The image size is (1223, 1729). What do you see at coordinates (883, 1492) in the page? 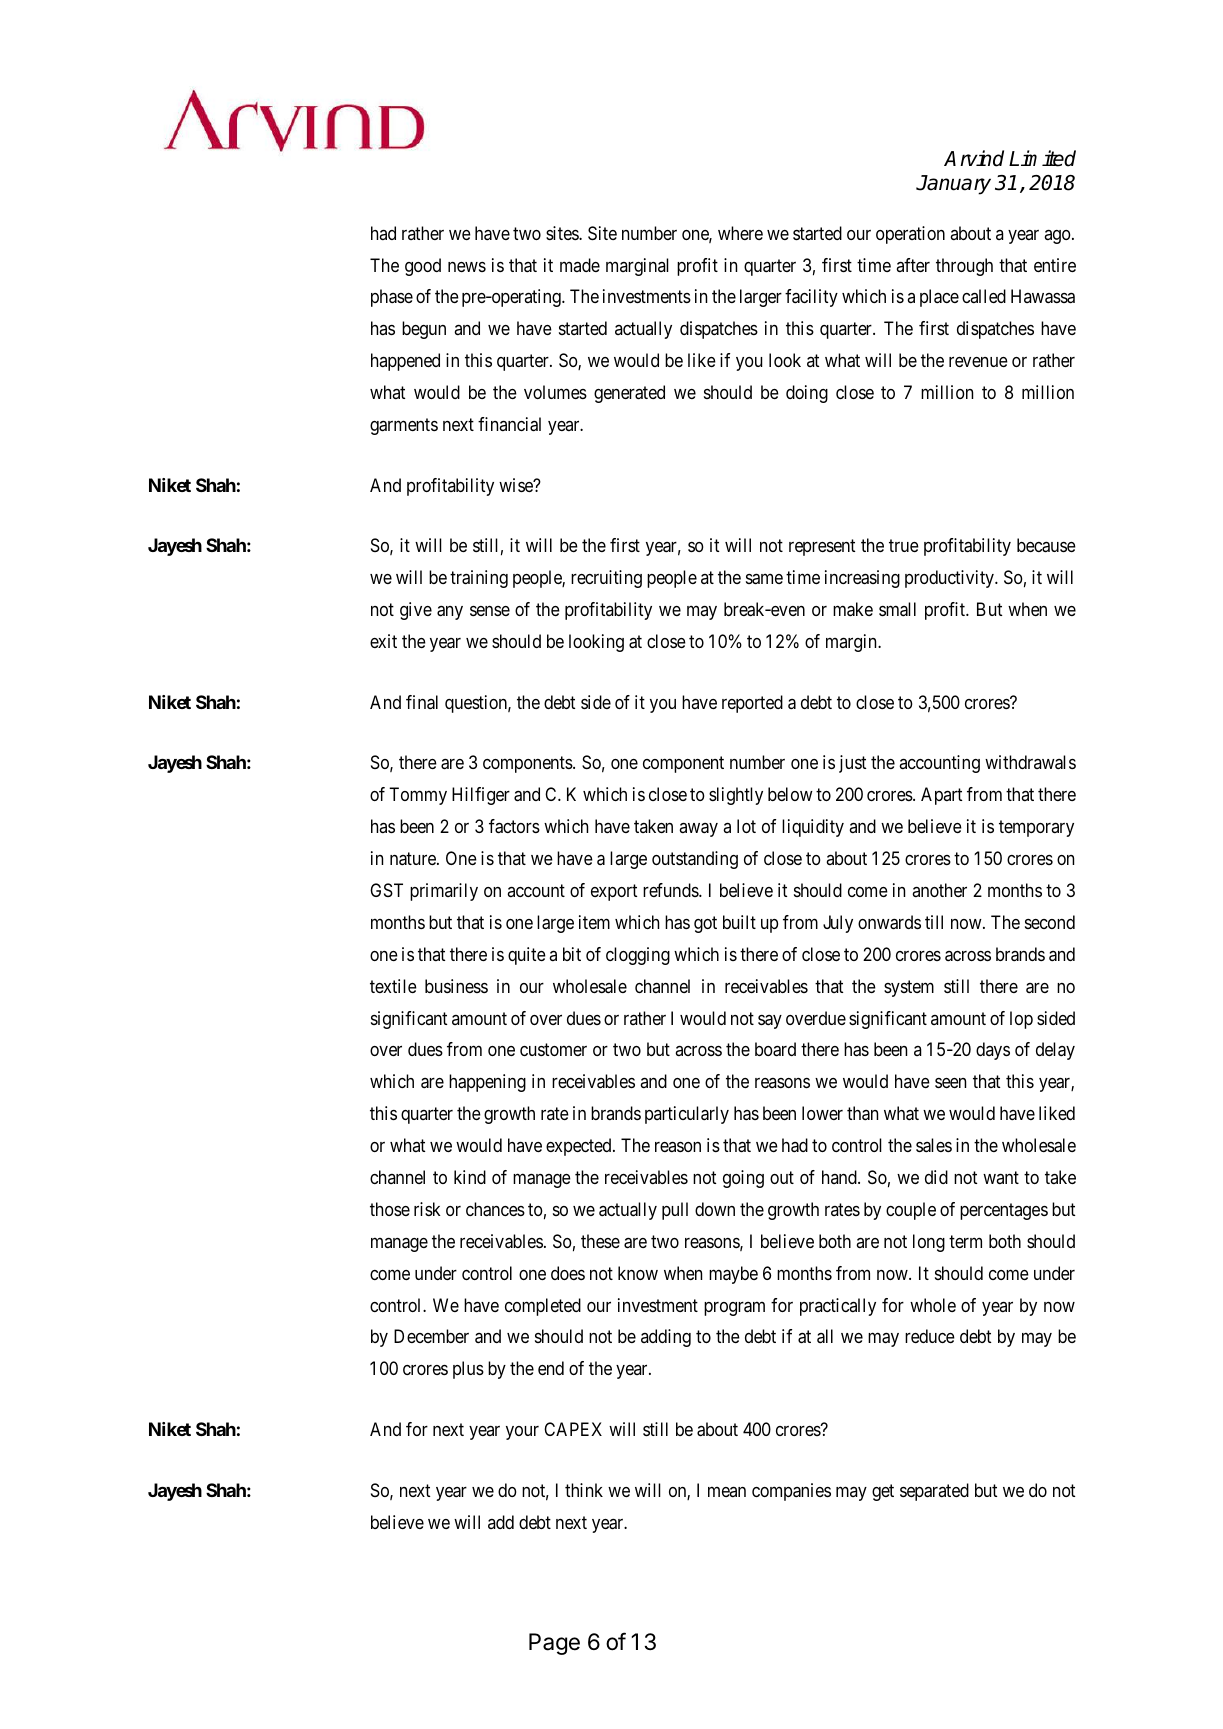
I see `get` at bounding box center [883, 1492].
